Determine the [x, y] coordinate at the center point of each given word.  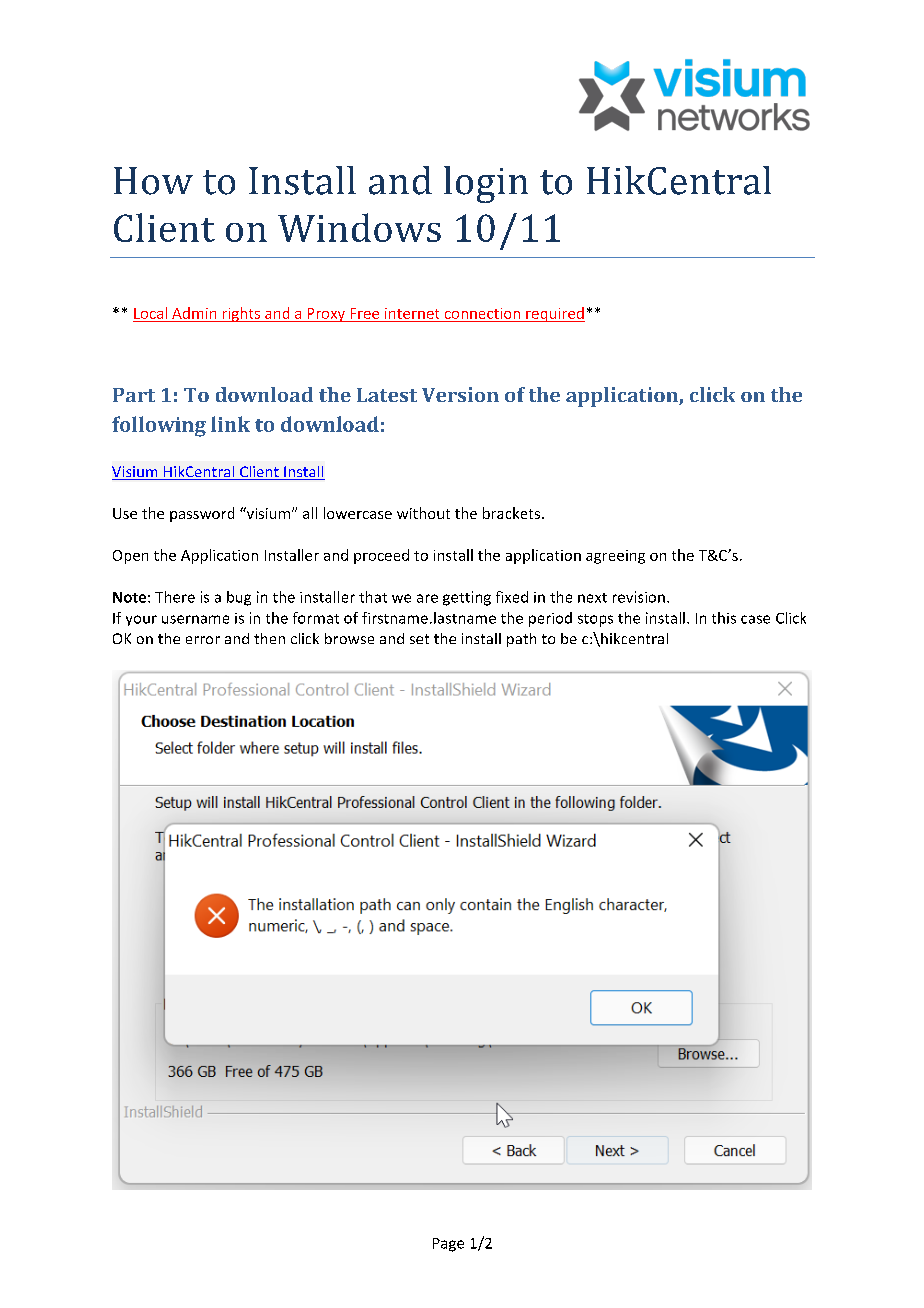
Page [448, 1245]
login [486, 184]
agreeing [615, 557]
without [423, 513]
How [153, 181]
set [419, 639]
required [554, 314]
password [202, 514]
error [203, 640]
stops [595, 620]
